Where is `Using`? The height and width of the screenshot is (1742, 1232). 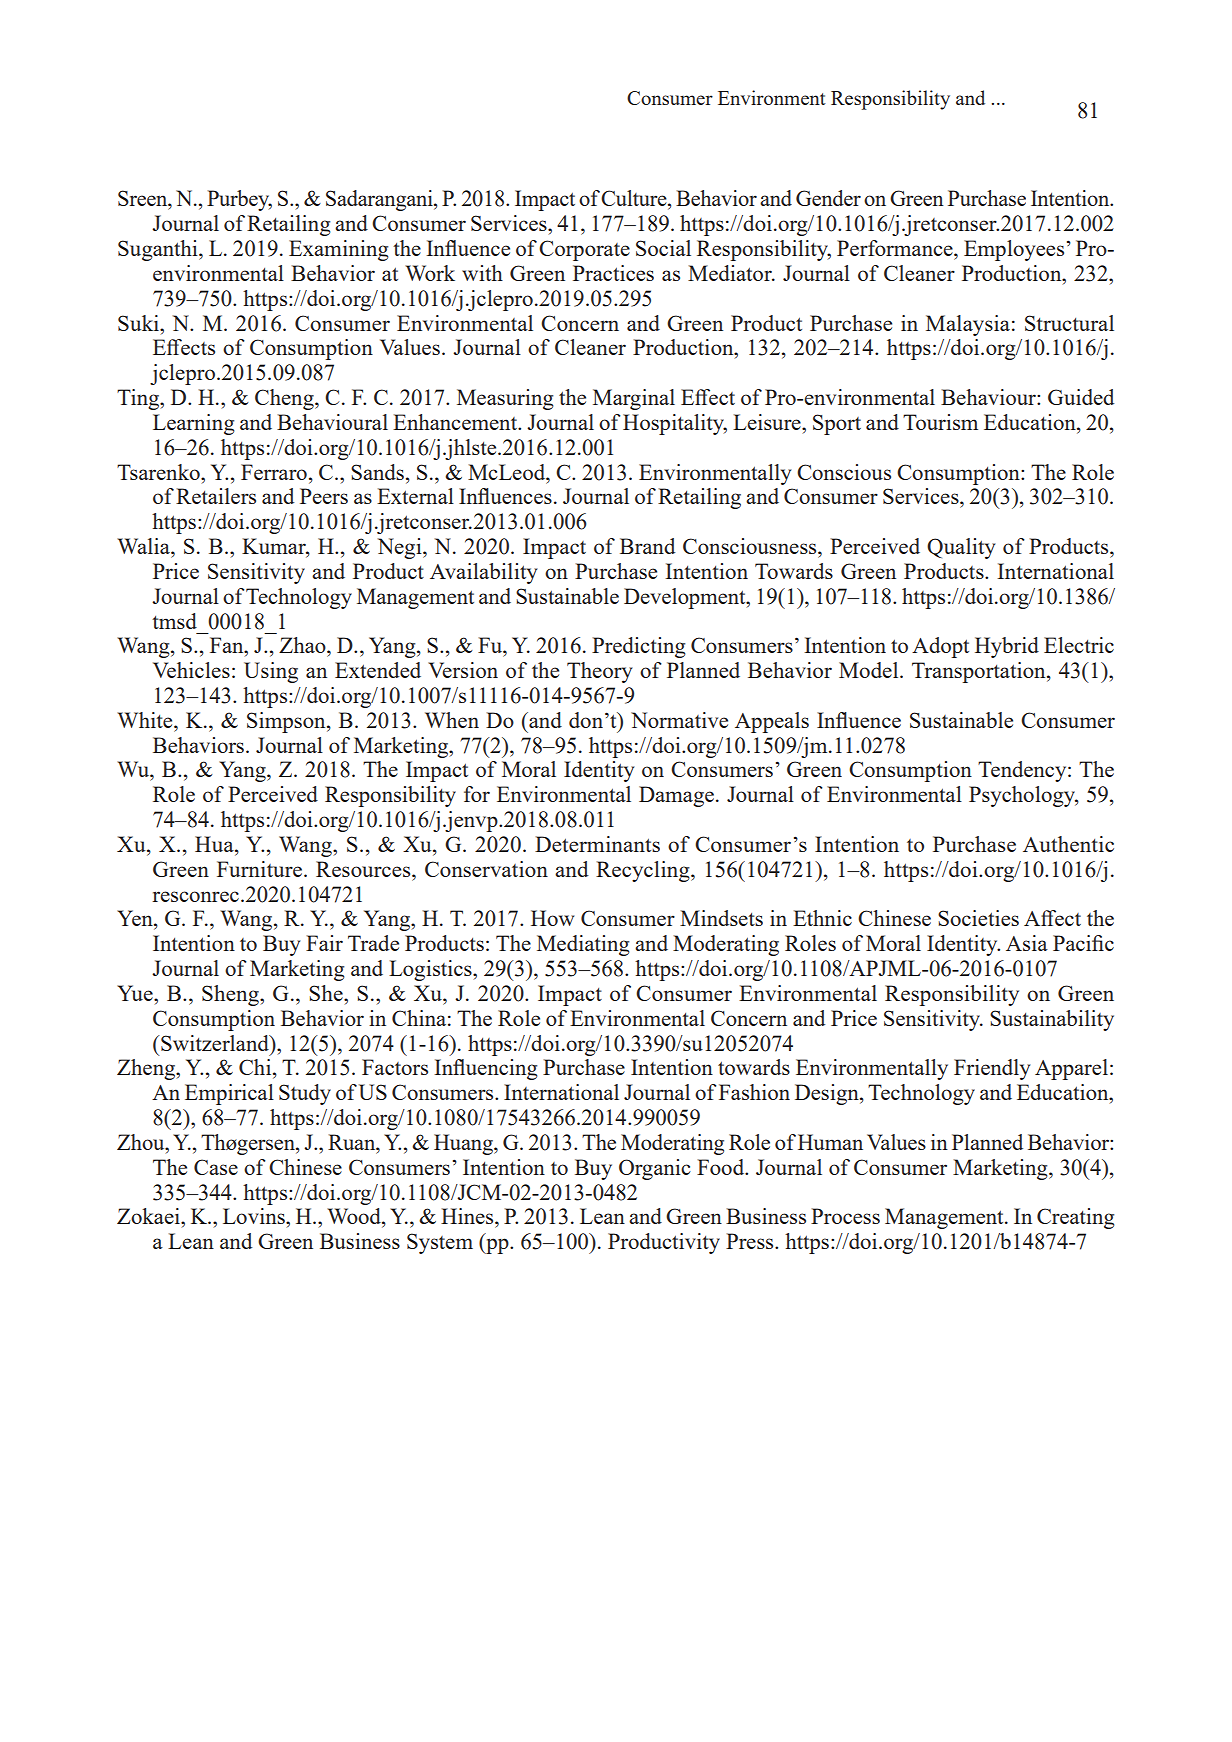 Using is located at coordinates (271, 672).
